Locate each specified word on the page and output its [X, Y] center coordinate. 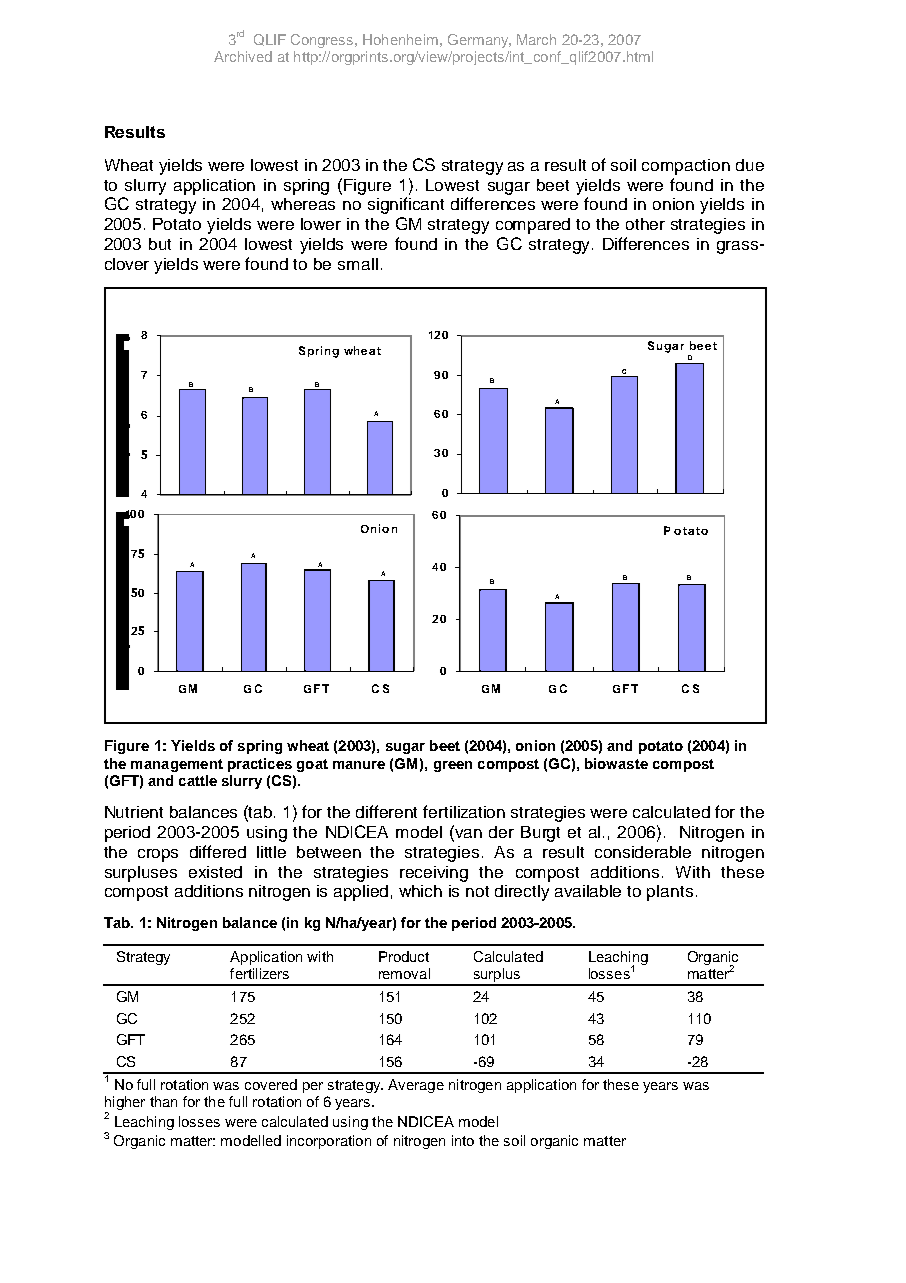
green [453, 766]
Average [416, 1086]
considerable [643, 852]
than [163, 1101]
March [536, 39]
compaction [686, 167]
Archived [243, 56]
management [177, 765]
